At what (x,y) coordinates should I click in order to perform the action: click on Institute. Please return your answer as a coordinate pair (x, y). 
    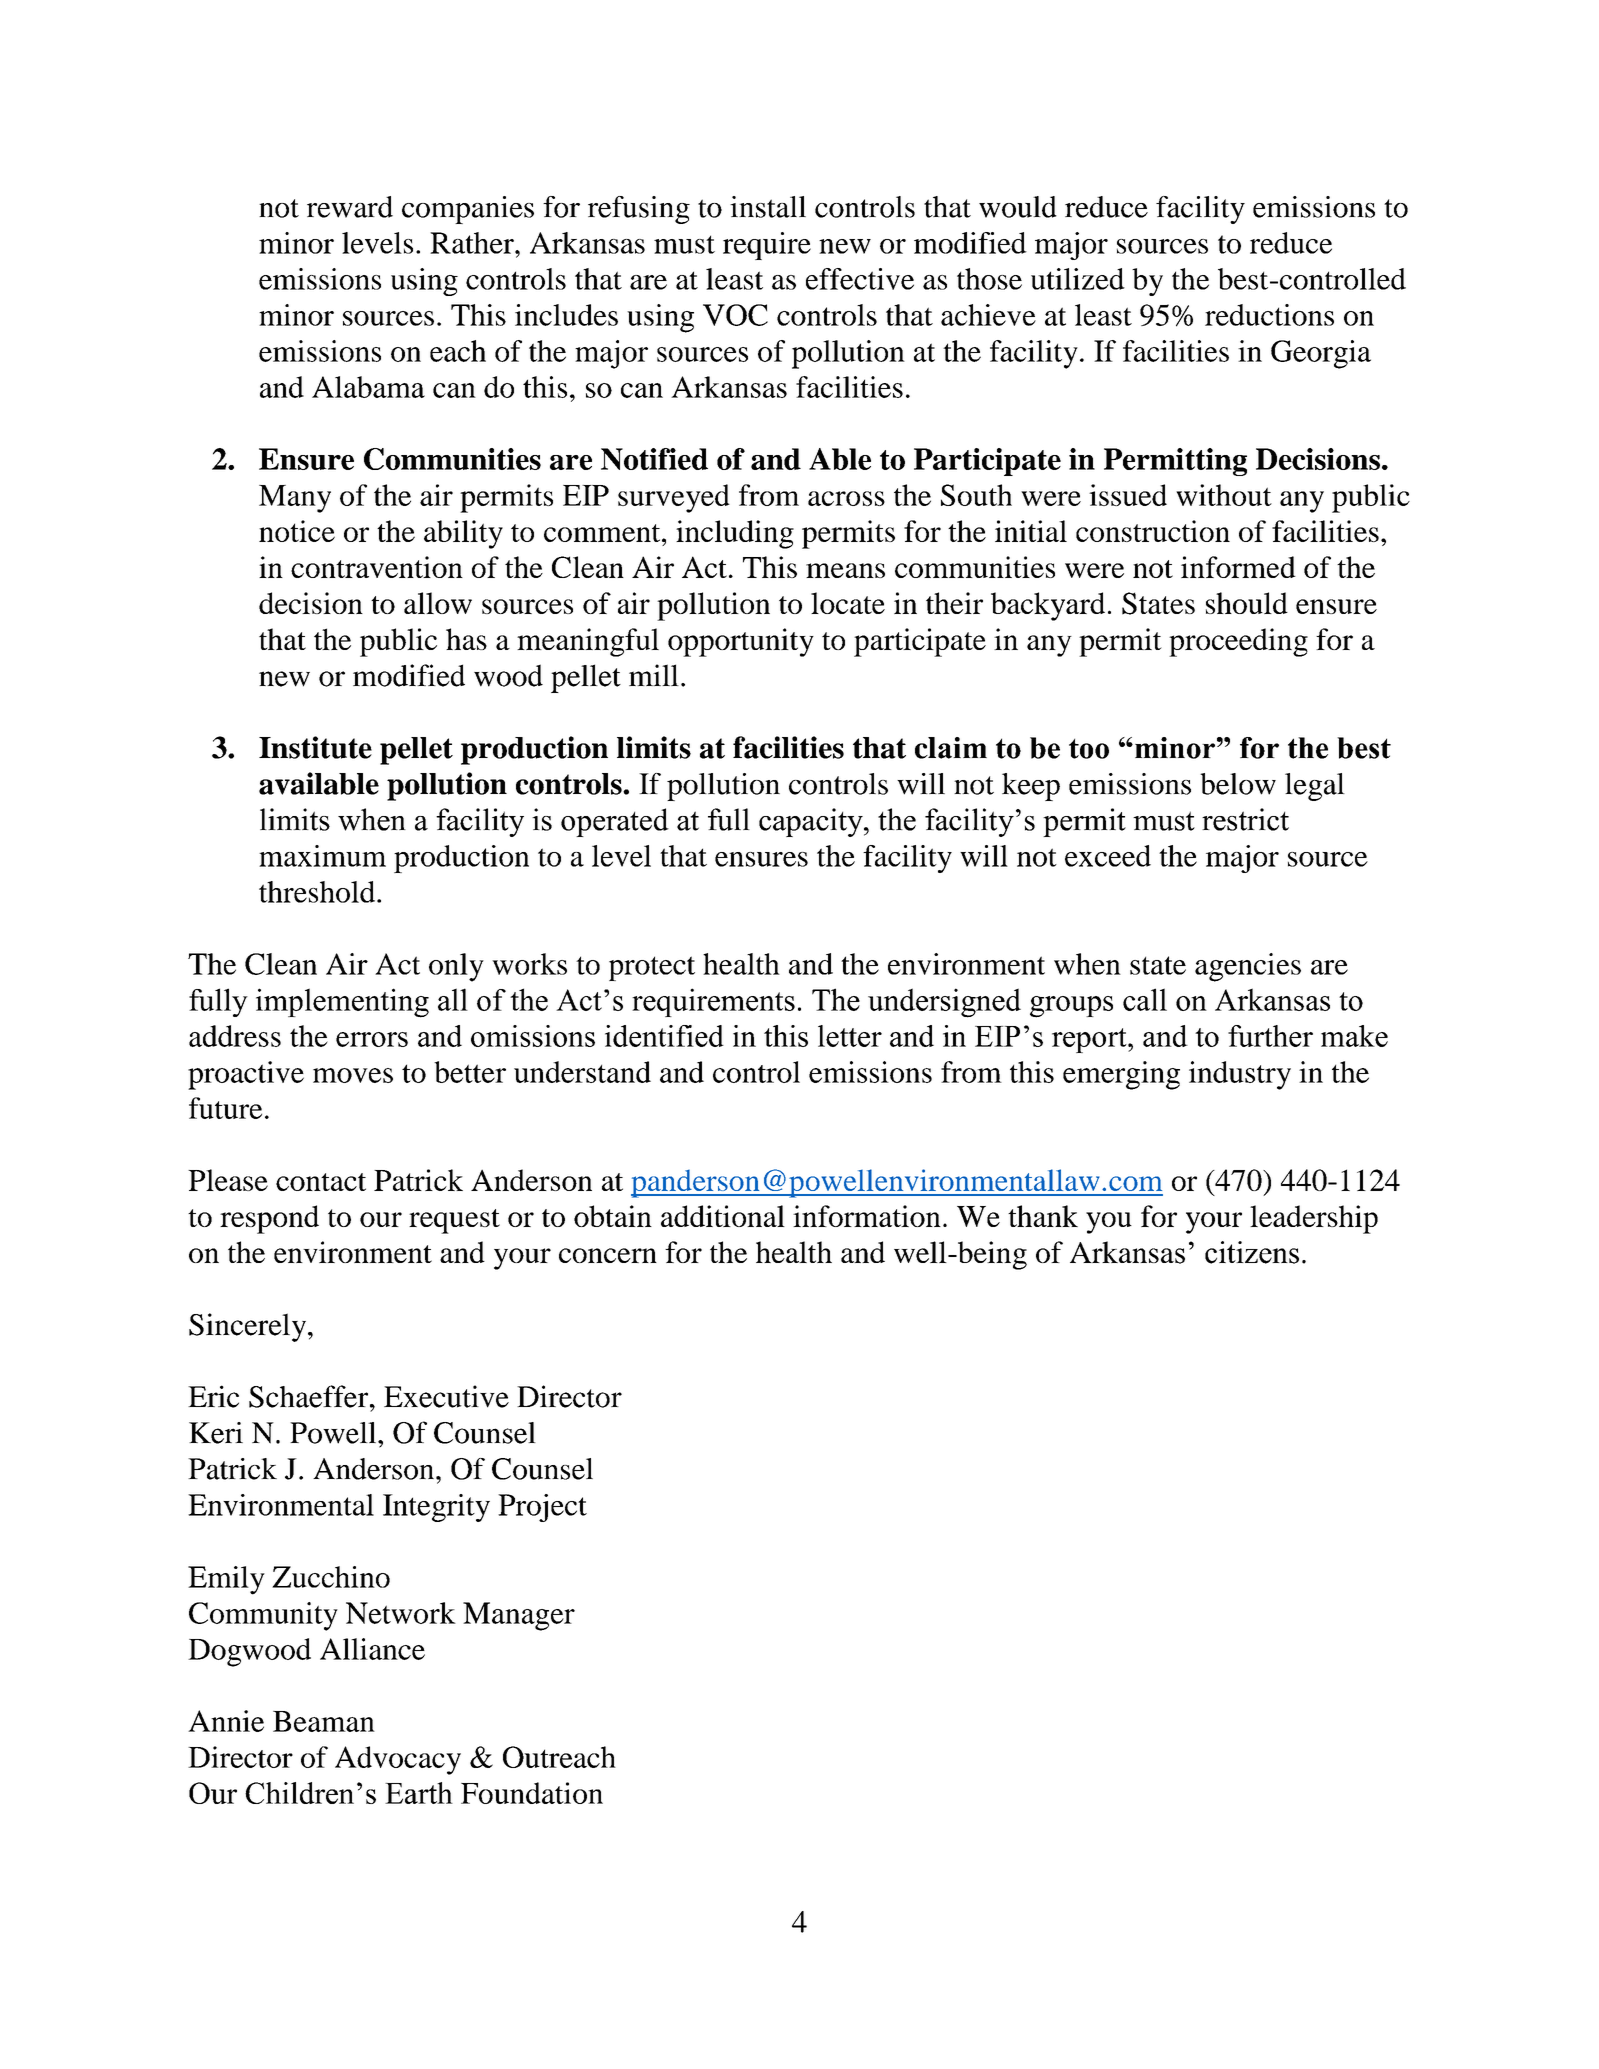
    Looking at the image, I should click on (315, 747).
